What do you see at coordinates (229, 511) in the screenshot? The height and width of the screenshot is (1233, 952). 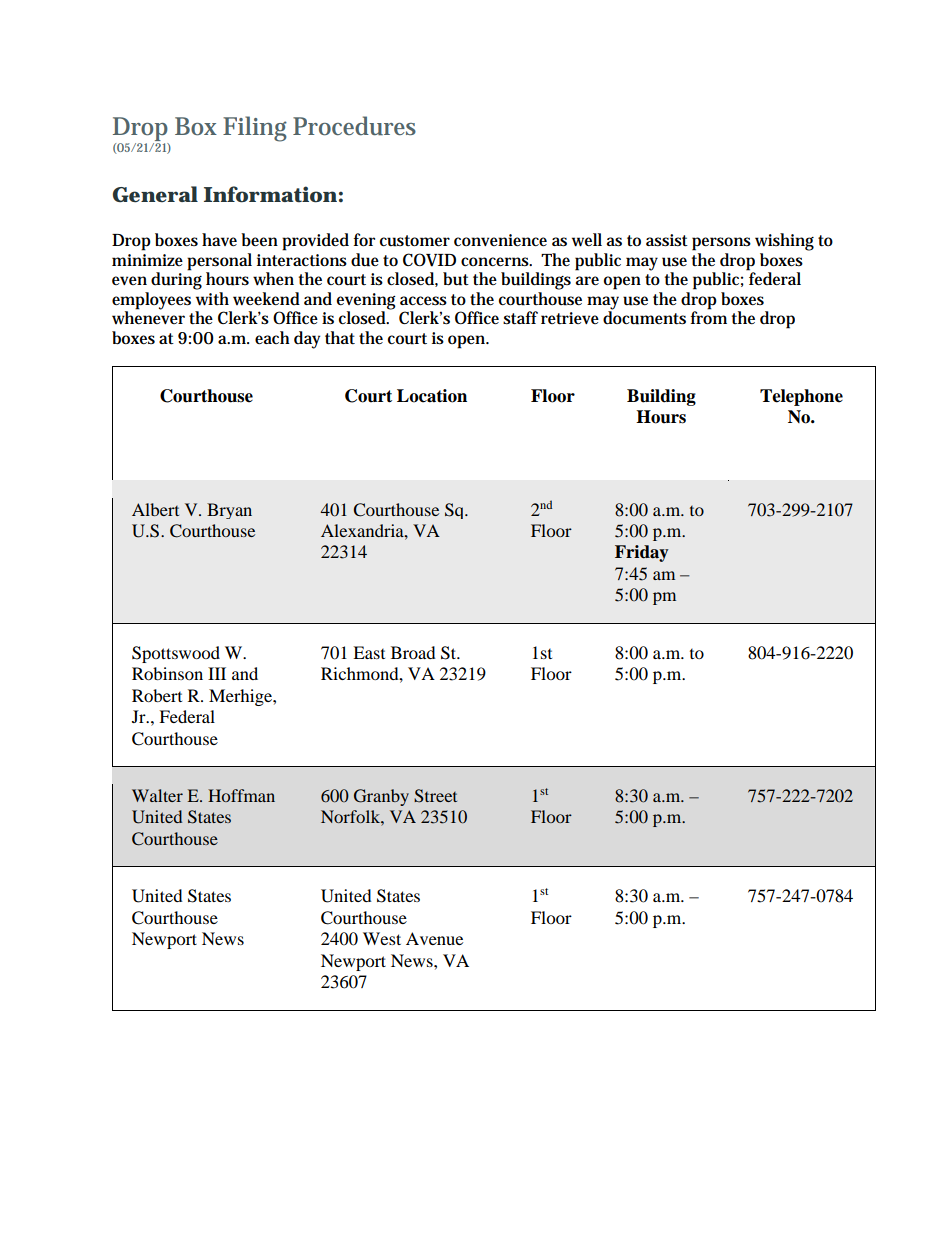 I see `Bryan` at bounding box center [229, 511].
